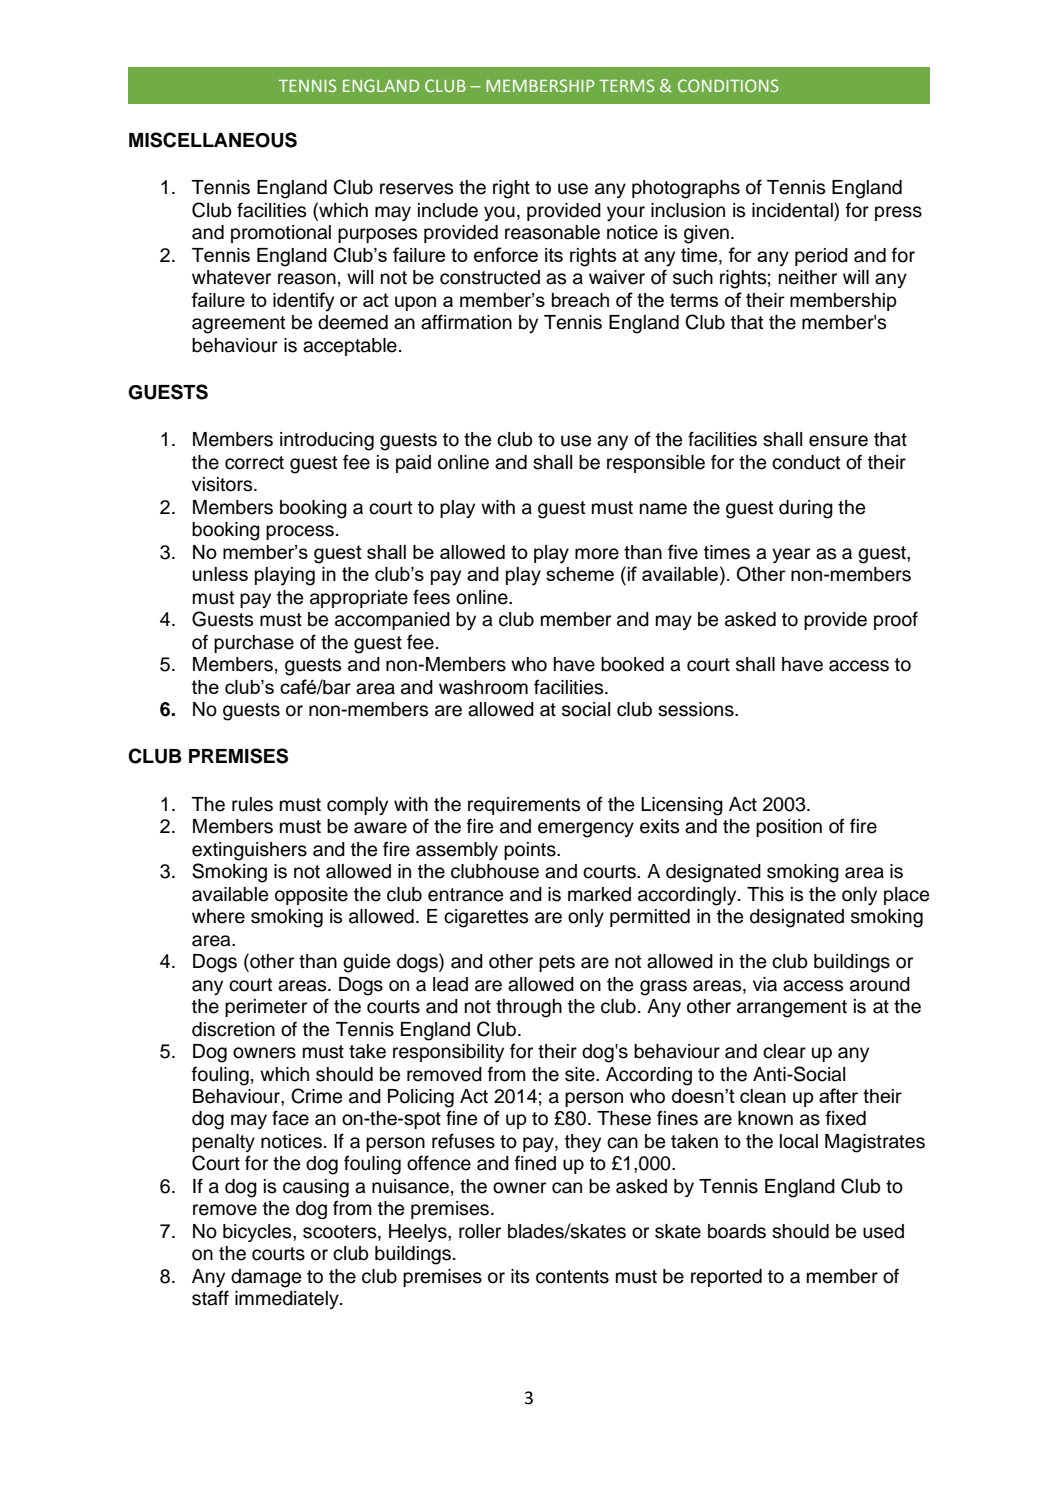 Image resolution: width=1058 pixels, height=1496 pixels. I want to click on arrangement, so click(792, 1009).
